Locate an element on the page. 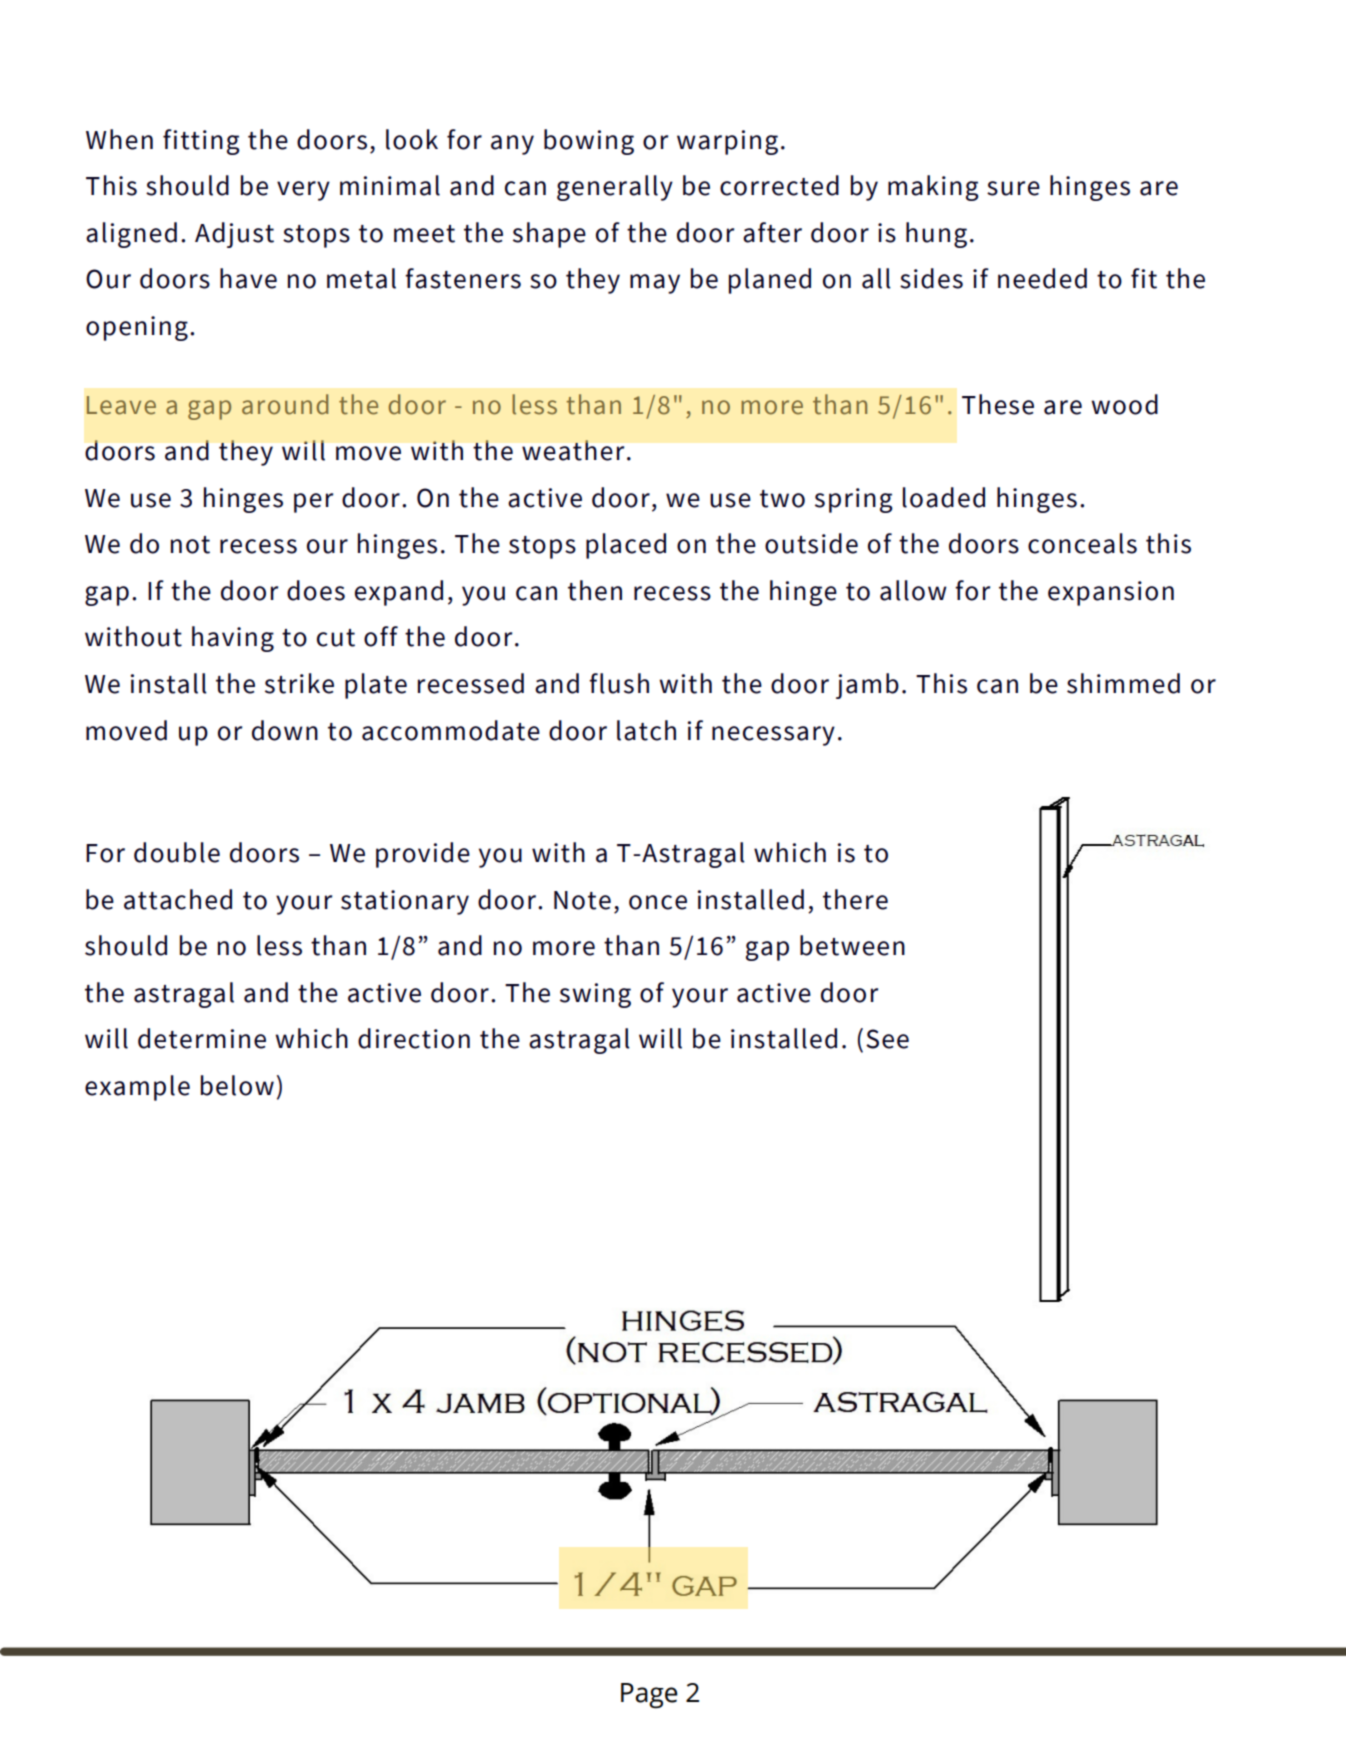  sure is located at coordinates (1013, 188).
